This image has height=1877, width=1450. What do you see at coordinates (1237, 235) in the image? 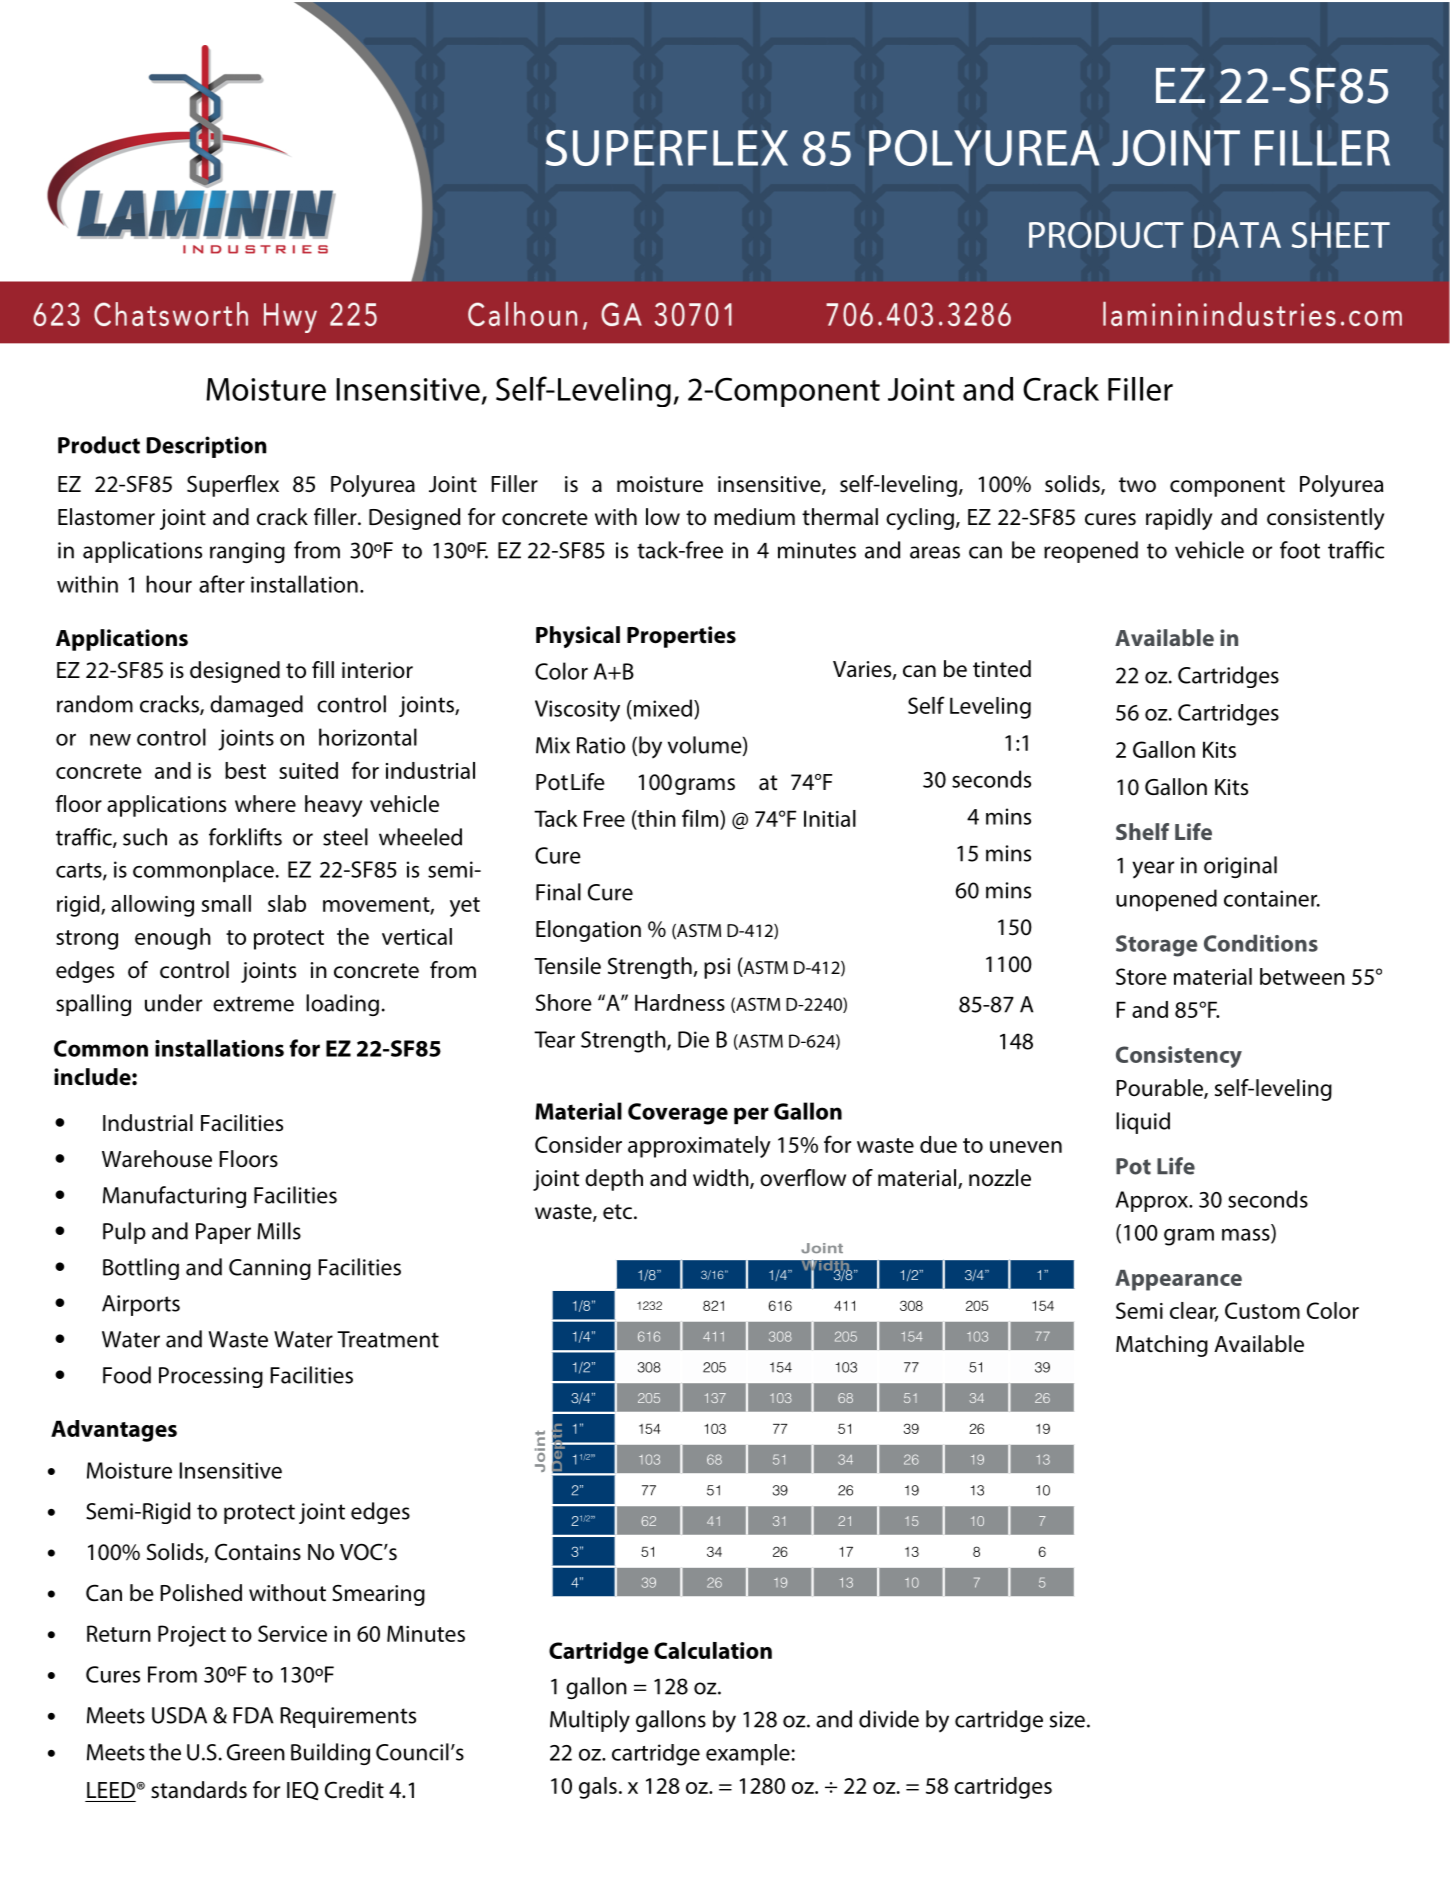
I see `DATA` at bounding box center [1237, 235].
